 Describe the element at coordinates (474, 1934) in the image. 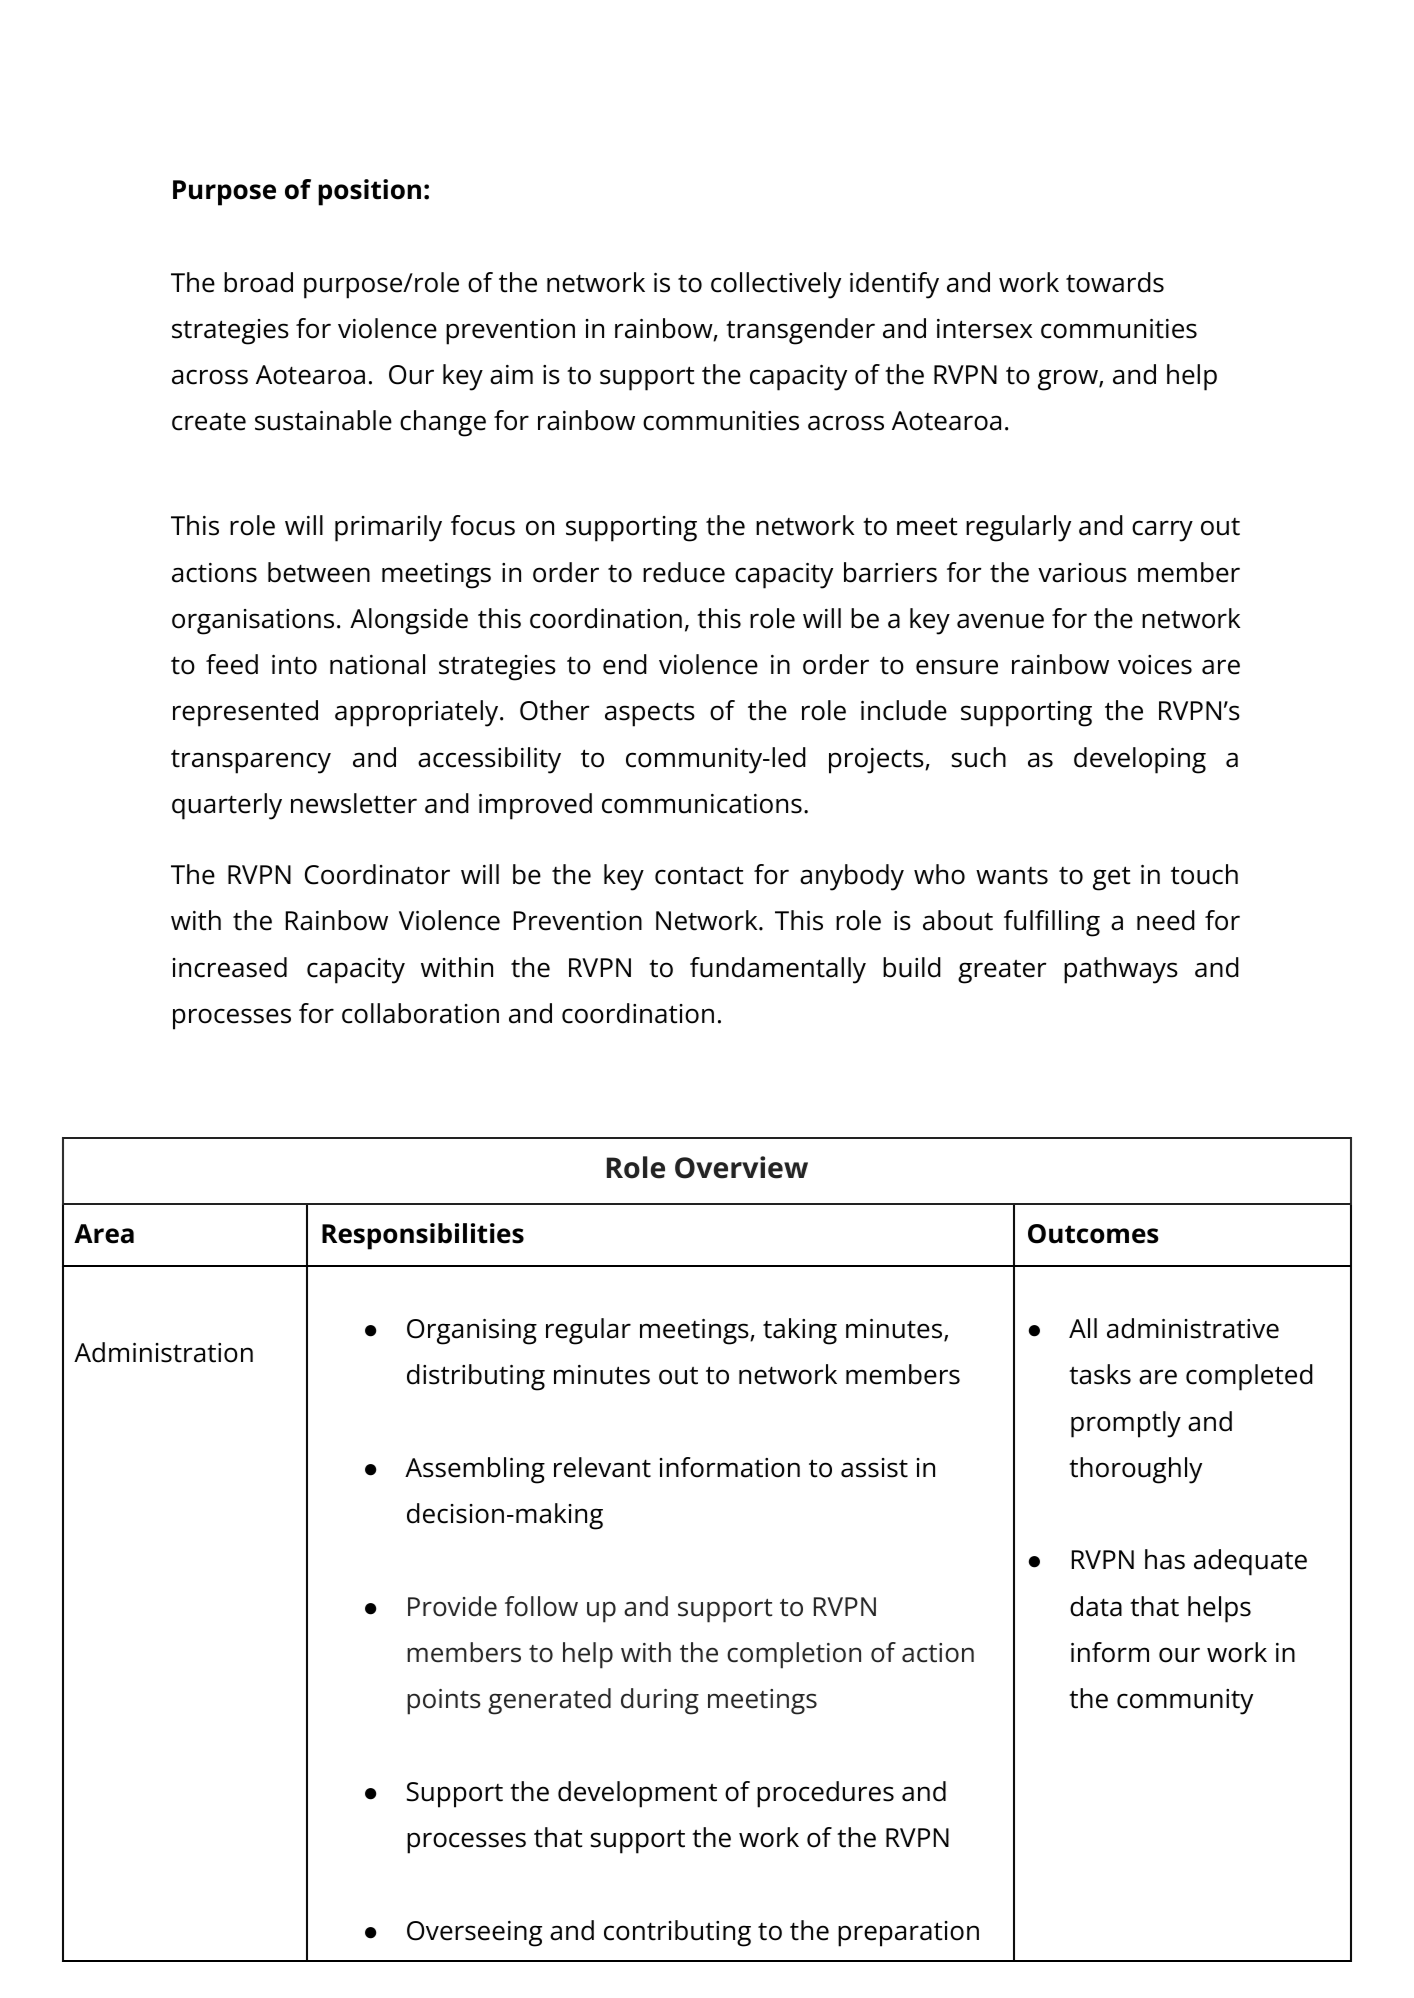

I see `Overseeing` at that location.
